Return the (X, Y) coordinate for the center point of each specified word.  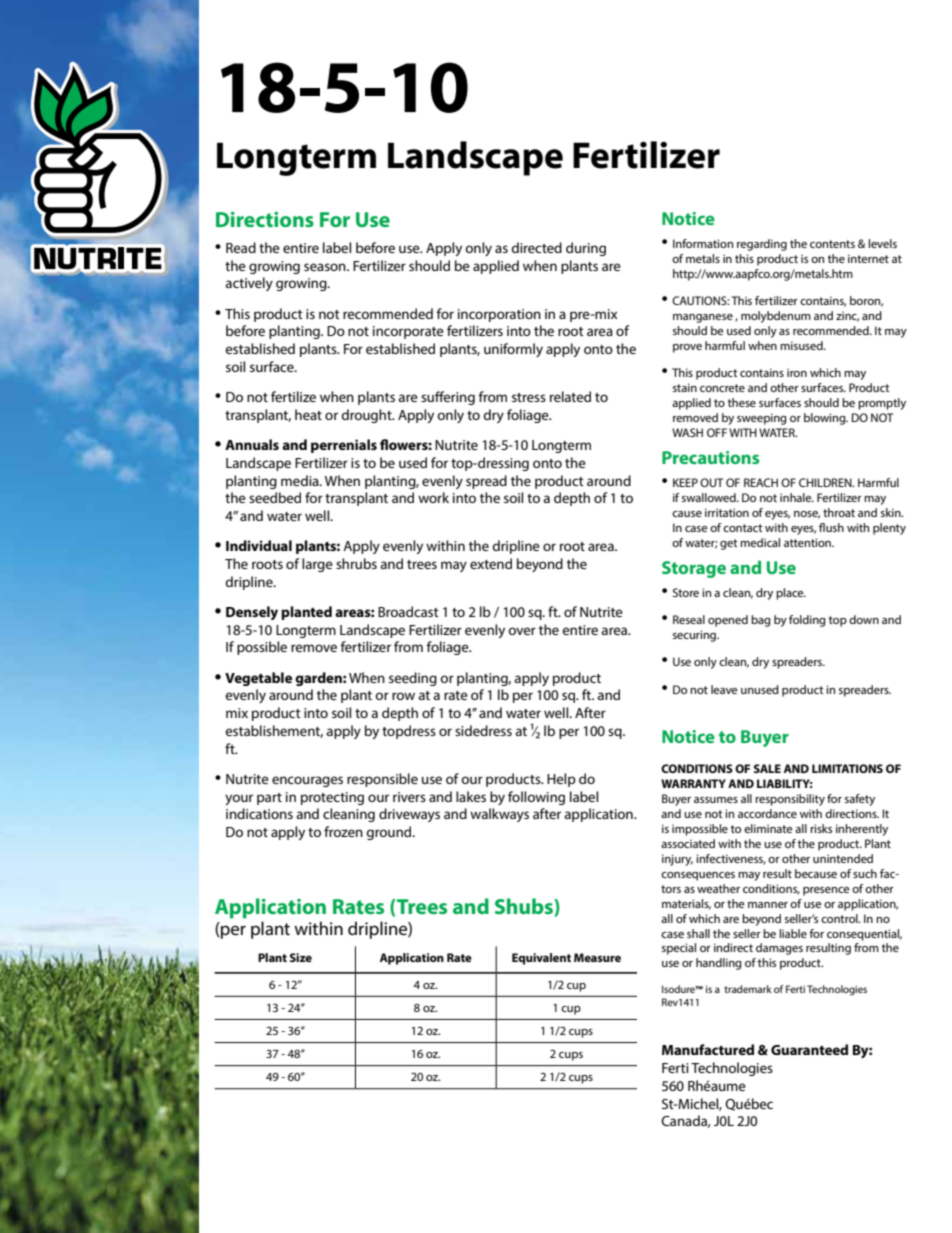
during (586, 249)
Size (301, 957)
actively (249, 284)
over (522, 631)
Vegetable (258, 679)
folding (807, 621)
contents (832, 244)
